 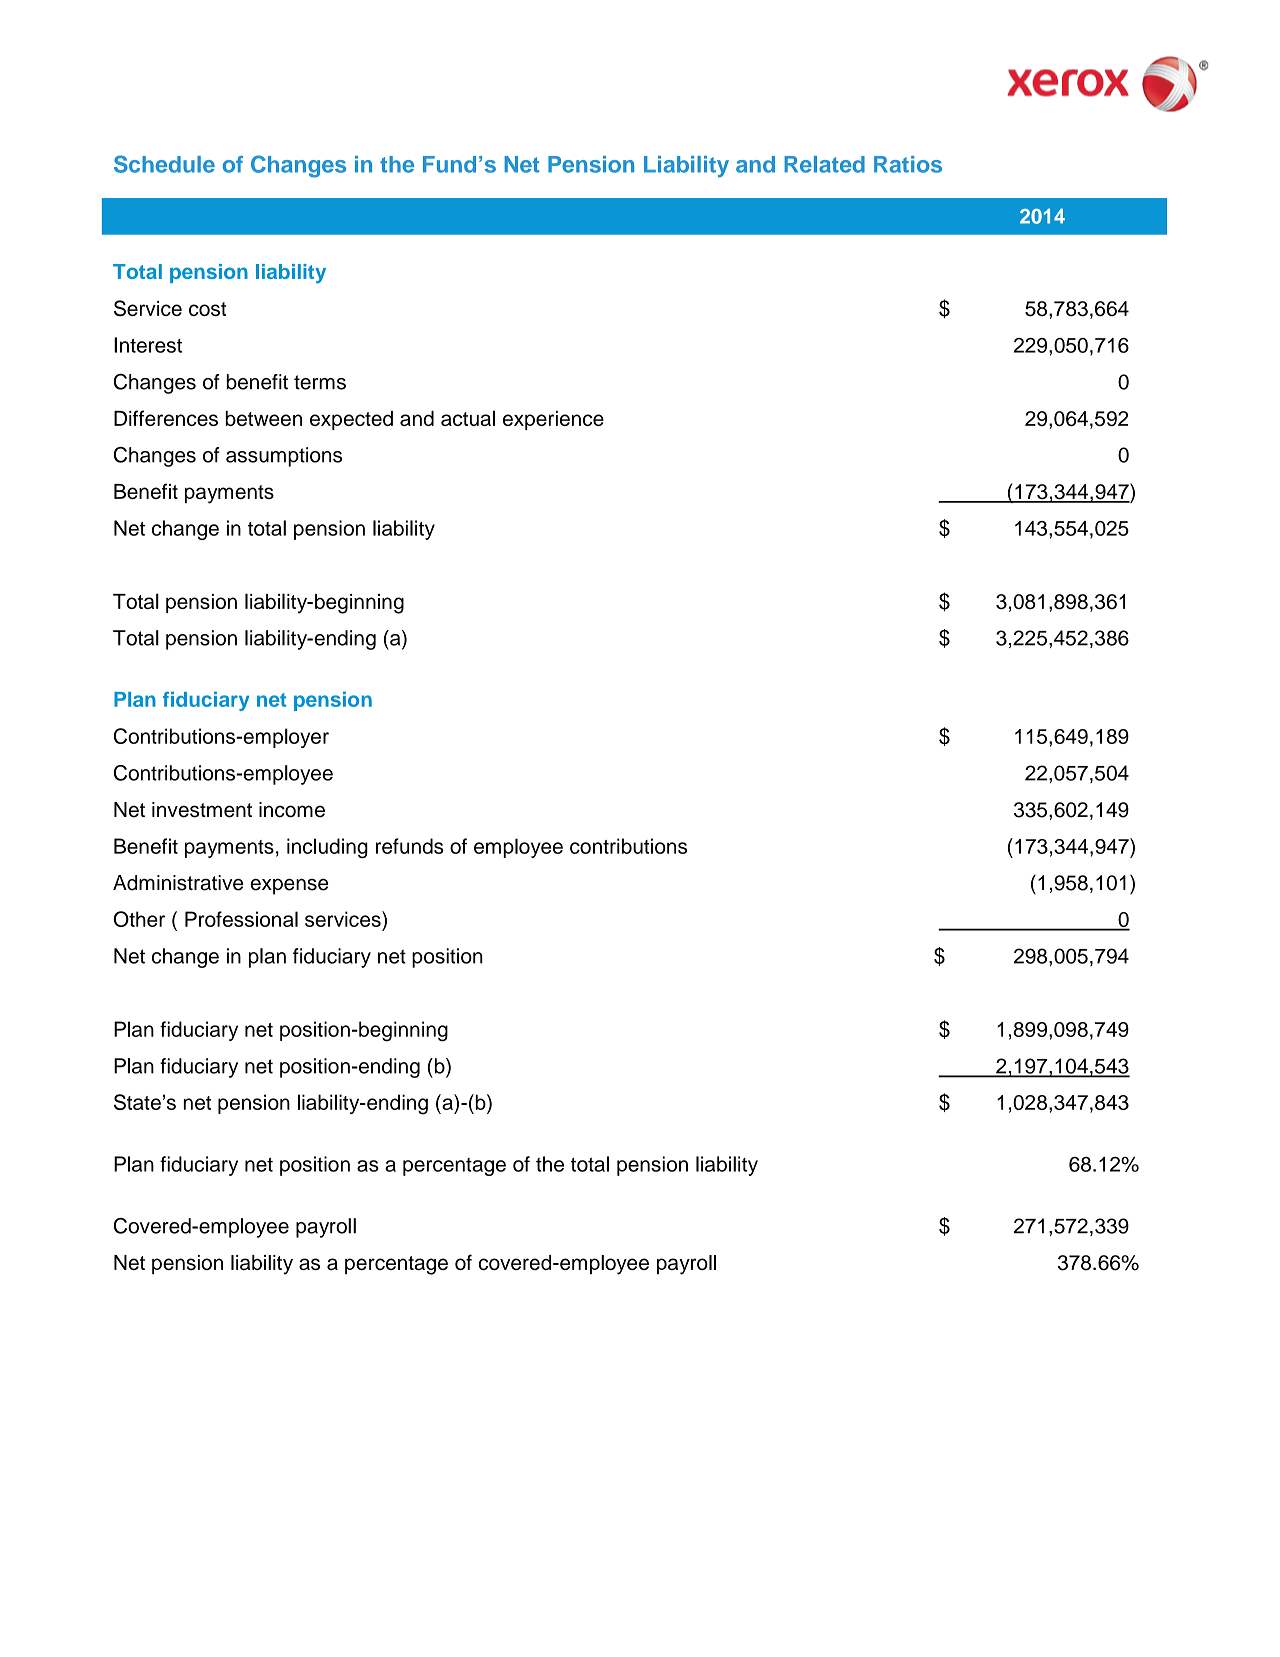 I want to click on expense, so click(x=289, y=886).
